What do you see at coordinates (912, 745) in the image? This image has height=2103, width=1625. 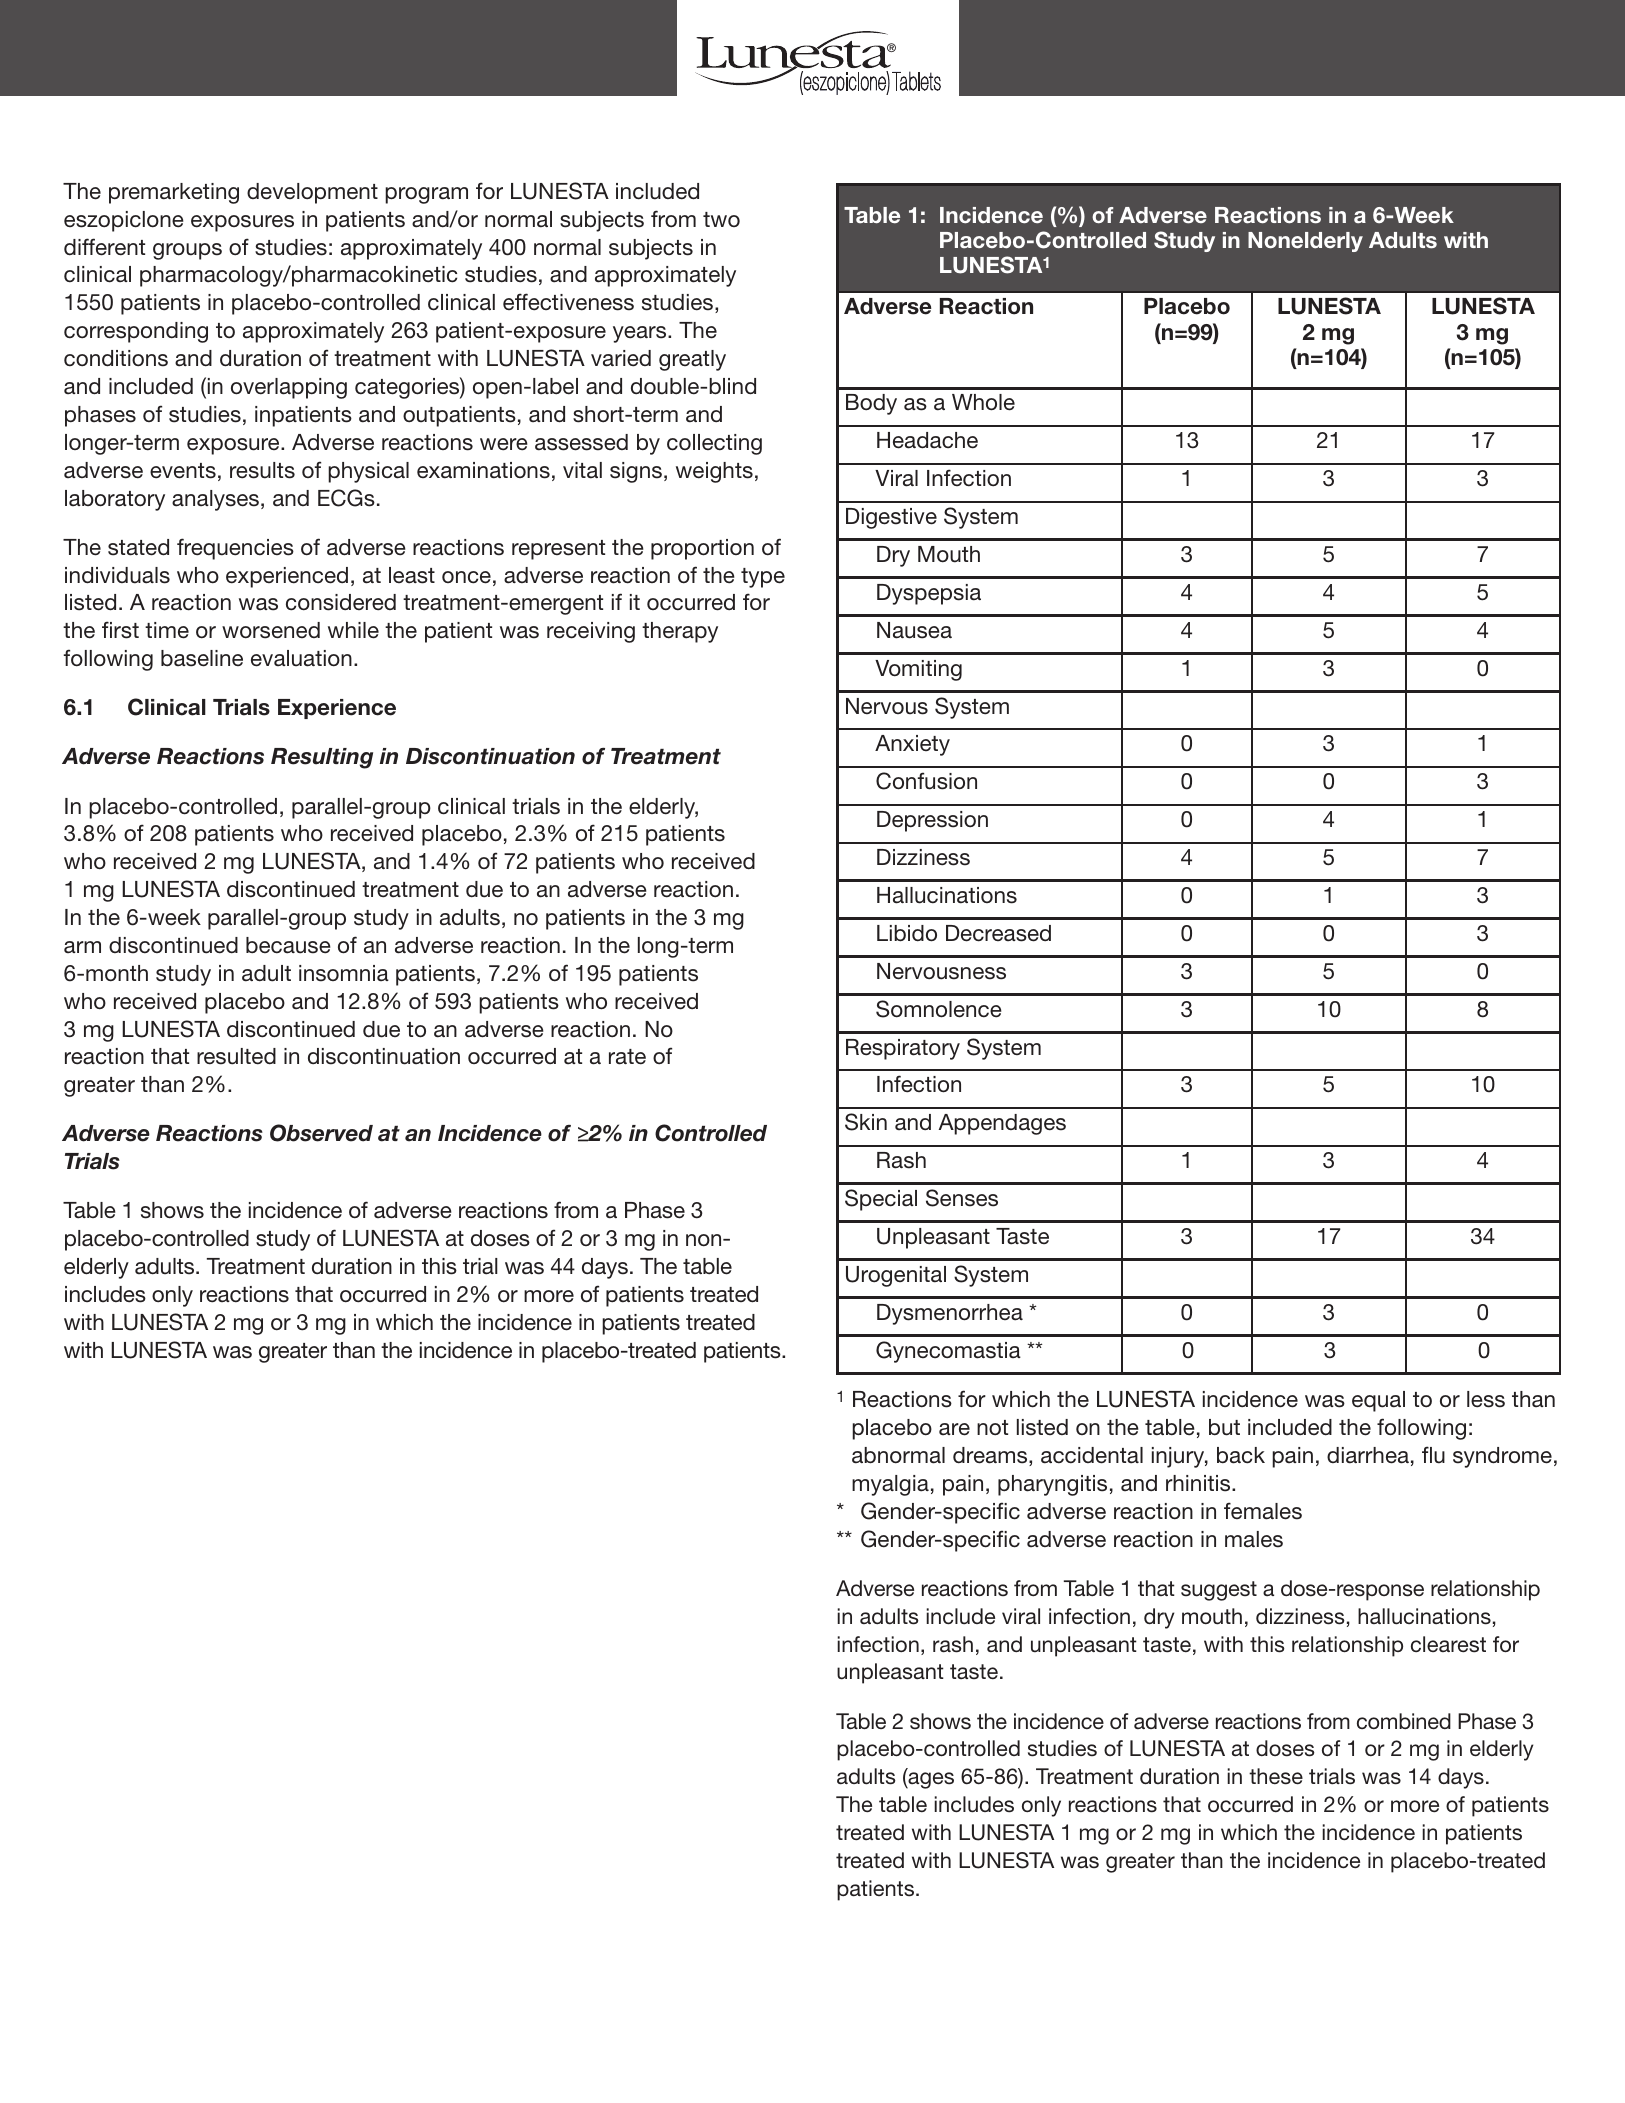 I see `Anxiety` at bounding box center [912, 745].
